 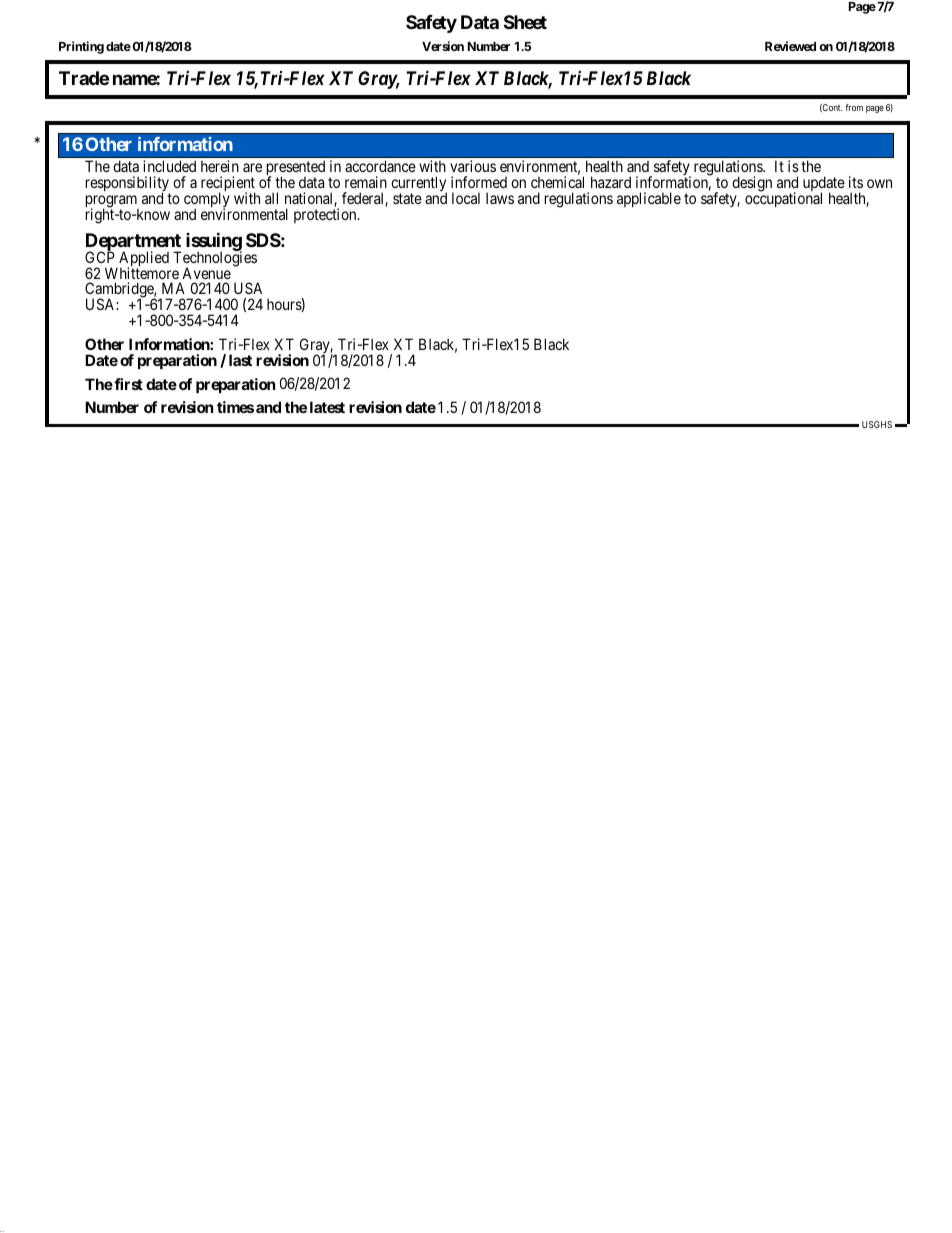 I want to click on Version, so click(x=443, y=46).
